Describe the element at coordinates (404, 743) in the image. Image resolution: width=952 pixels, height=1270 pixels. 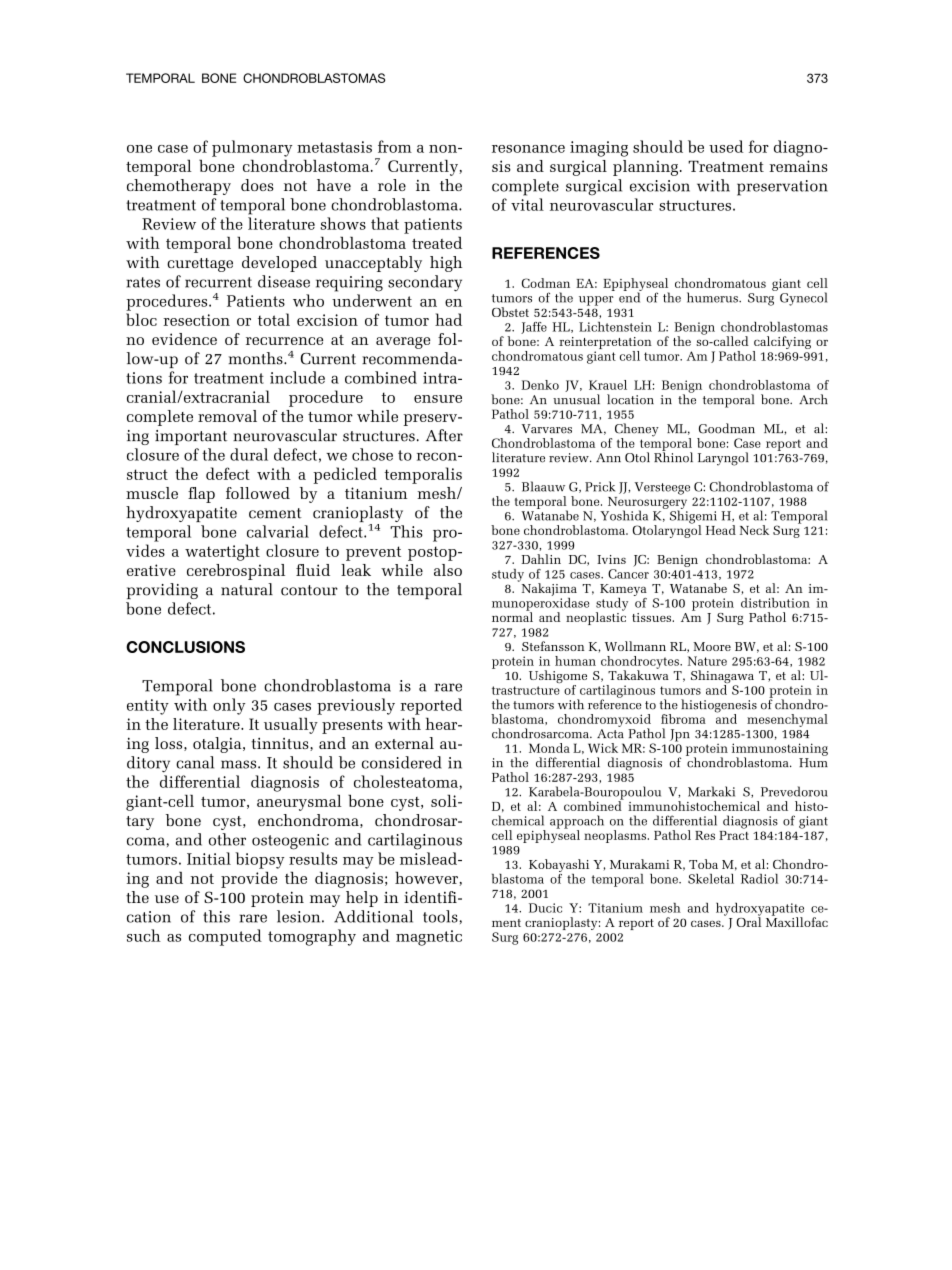
I see `external` at that location.
